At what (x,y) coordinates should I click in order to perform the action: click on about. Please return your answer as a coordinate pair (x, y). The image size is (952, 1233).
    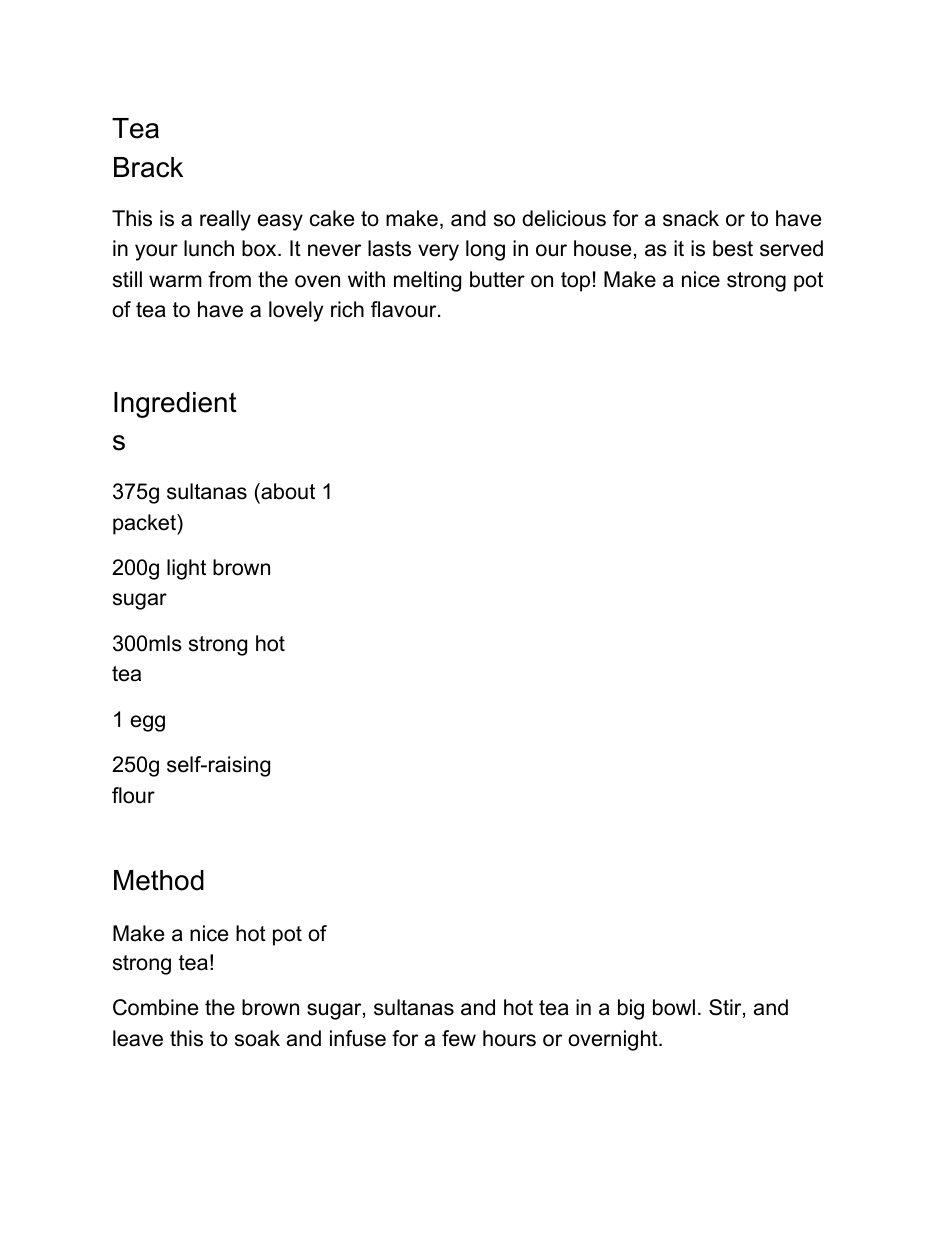
    Looking at the image, I should click on (287, 491).
